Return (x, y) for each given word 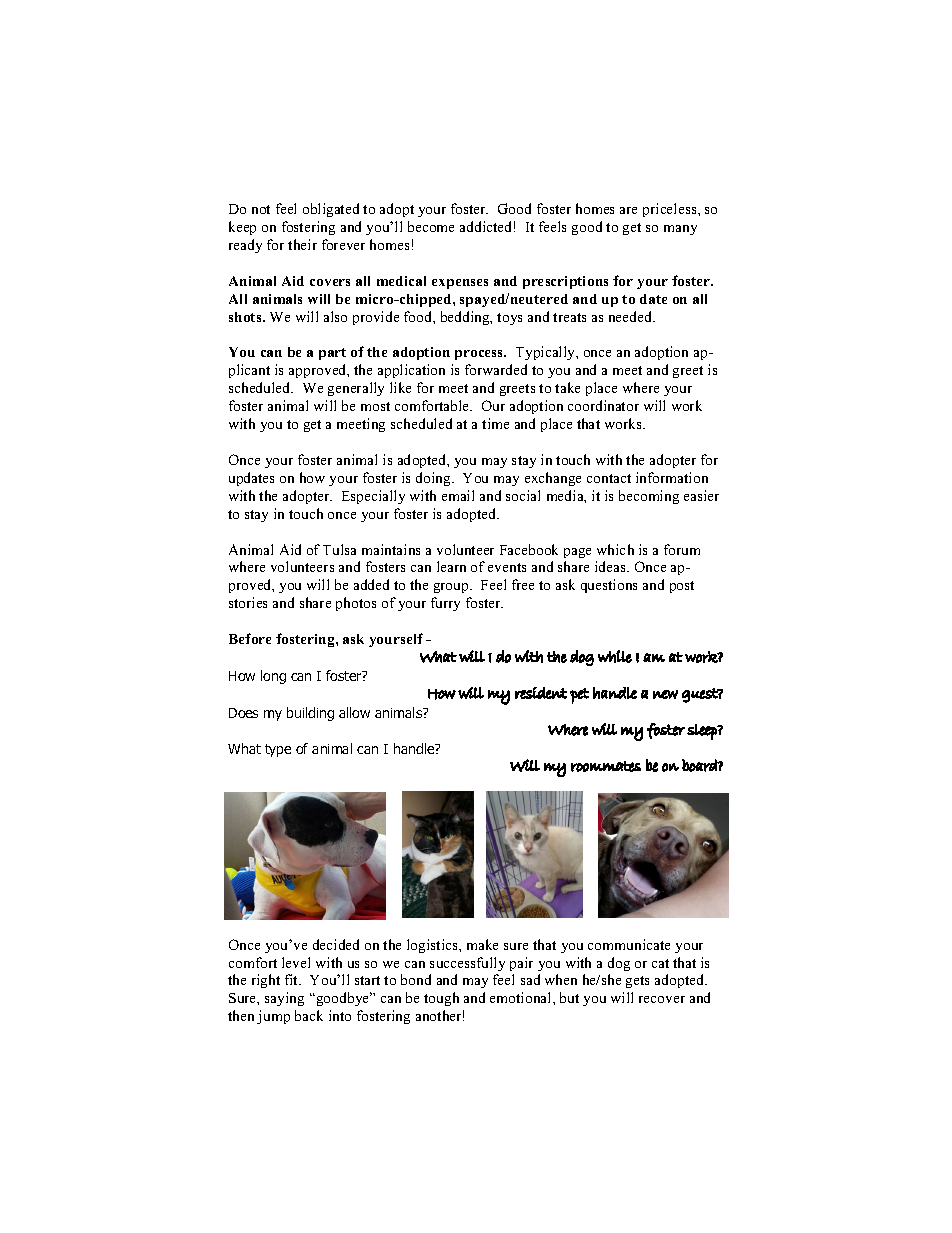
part (332, 354)
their (302, 244)
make (482, 944)
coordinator (603, 405)
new (665, 694)
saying (284, 999)
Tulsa (339, 549)
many (680, 230)
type (278, 750)
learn (451, 566)
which (615, 549)
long (273, 677)
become (431, 226)
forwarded (496, 369)
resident (541, 693)
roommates (606, 766)
